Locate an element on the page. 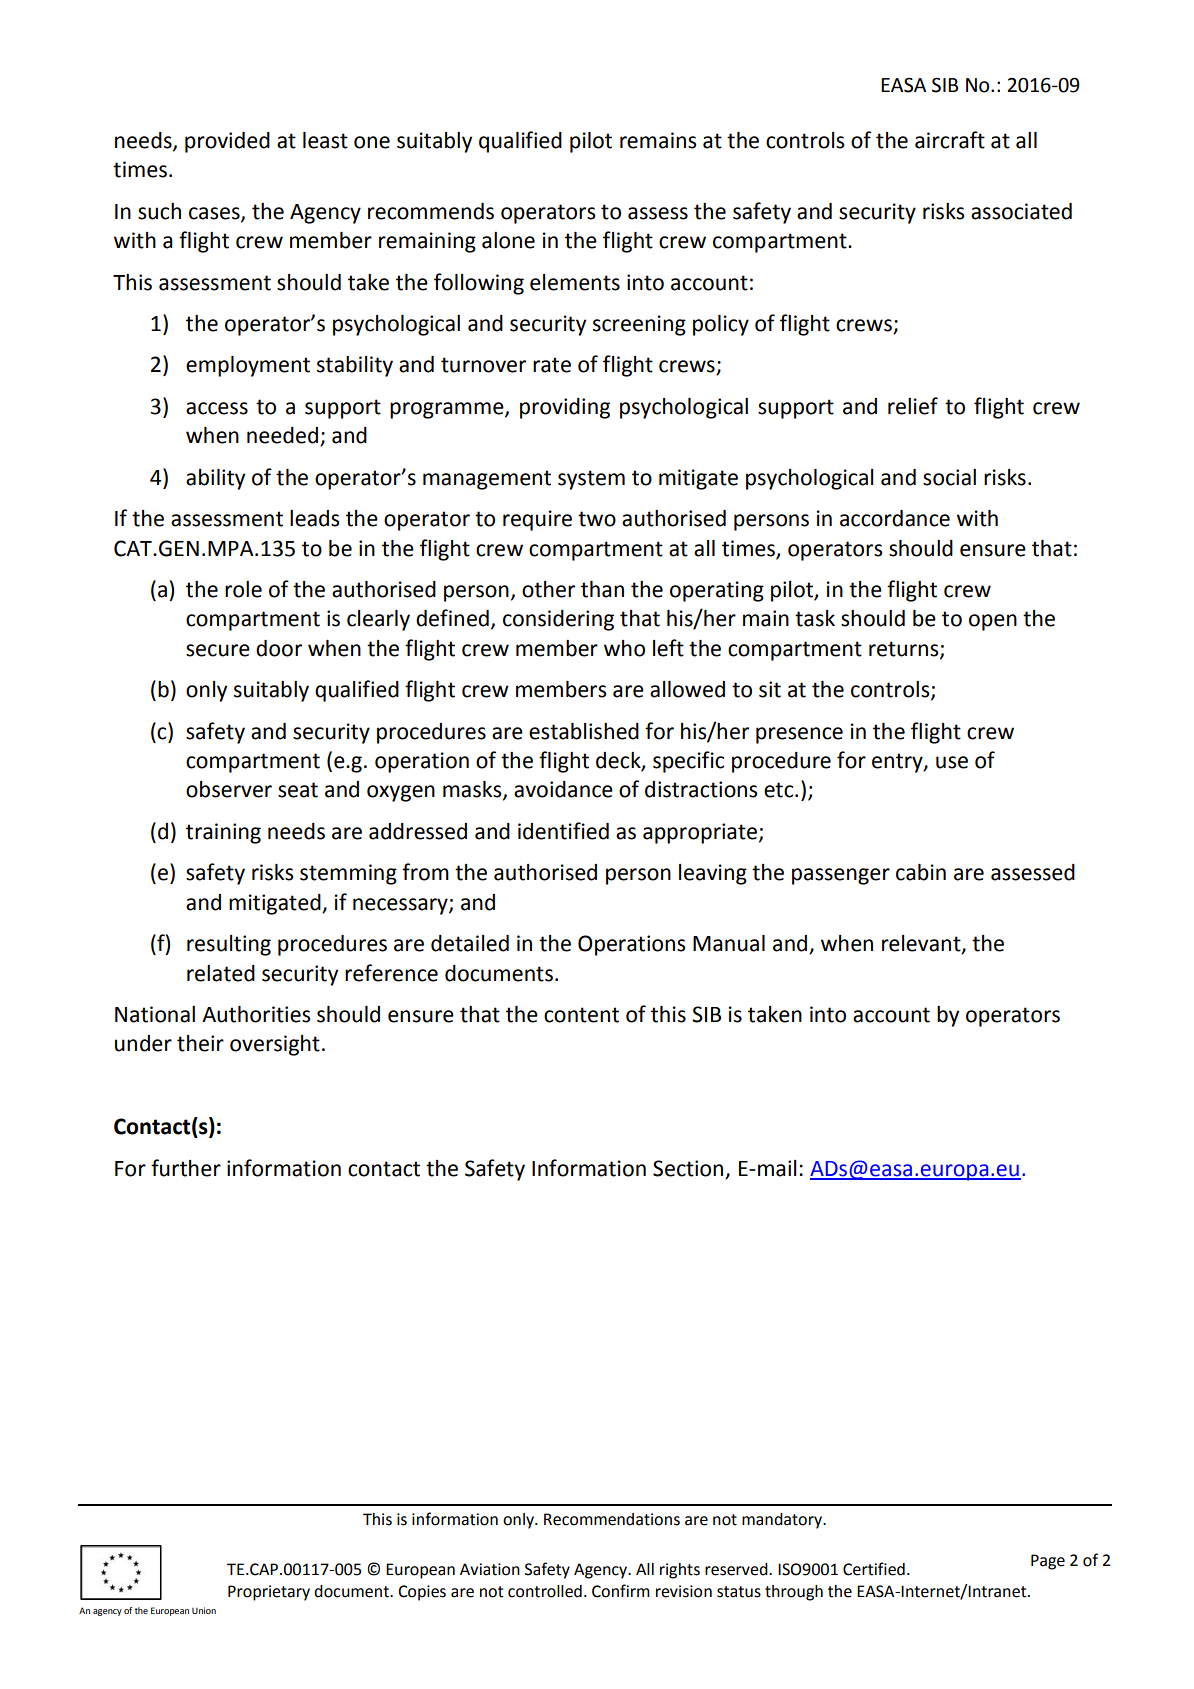  aircraft is located at coordinates (950, 140).
